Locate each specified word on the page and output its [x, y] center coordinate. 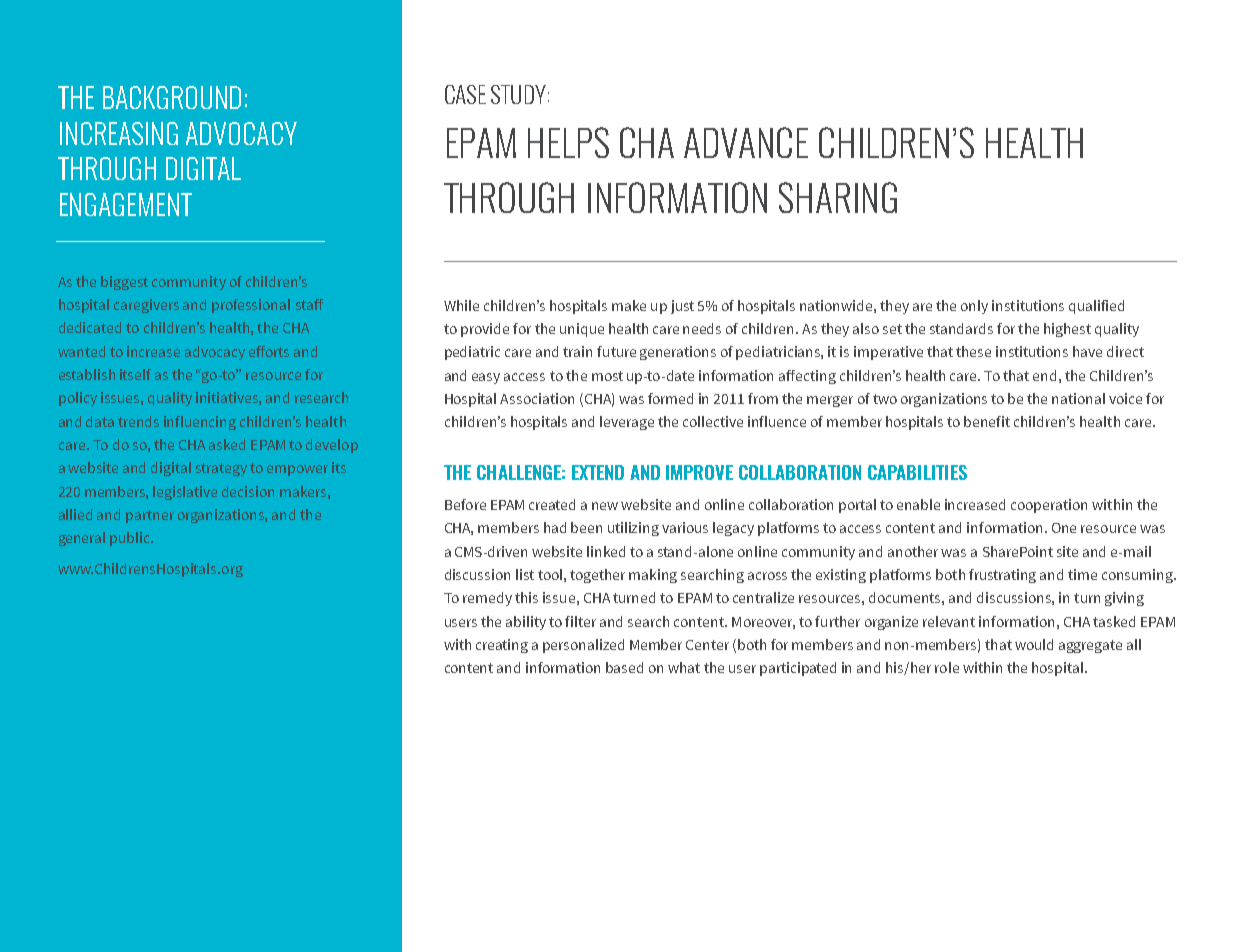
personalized [583, 646]
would [1034, 644]
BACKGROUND [172, 97]
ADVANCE [746, 142]
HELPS [568, 142]
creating [502, 646]
